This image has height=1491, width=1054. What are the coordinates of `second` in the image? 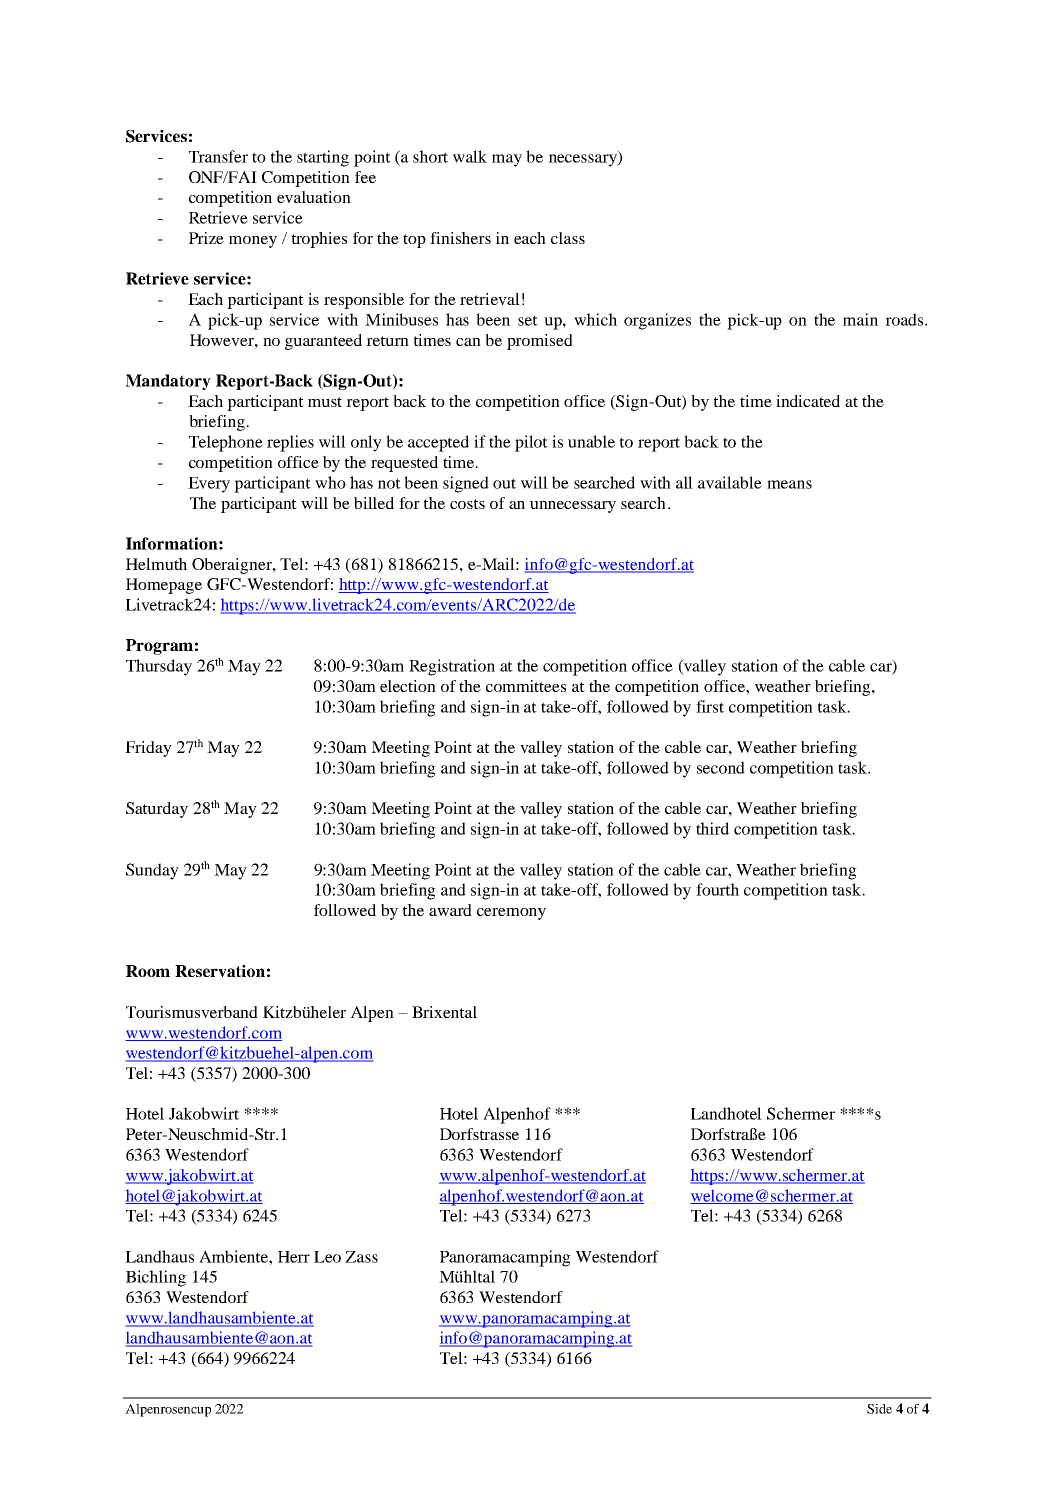 It's located at (721, 767).
